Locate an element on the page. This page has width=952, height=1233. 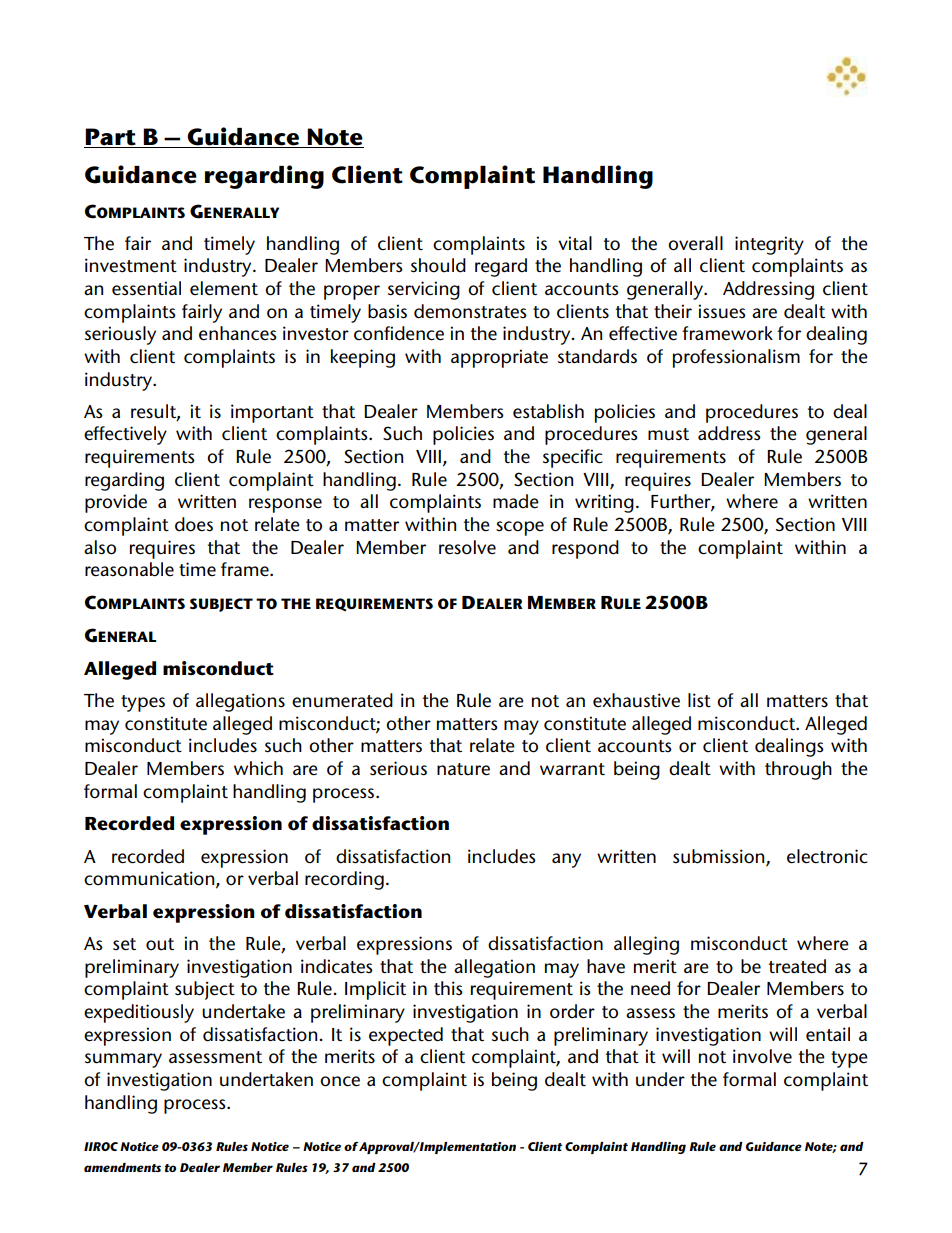
list is located at coordinates (699, 700).
